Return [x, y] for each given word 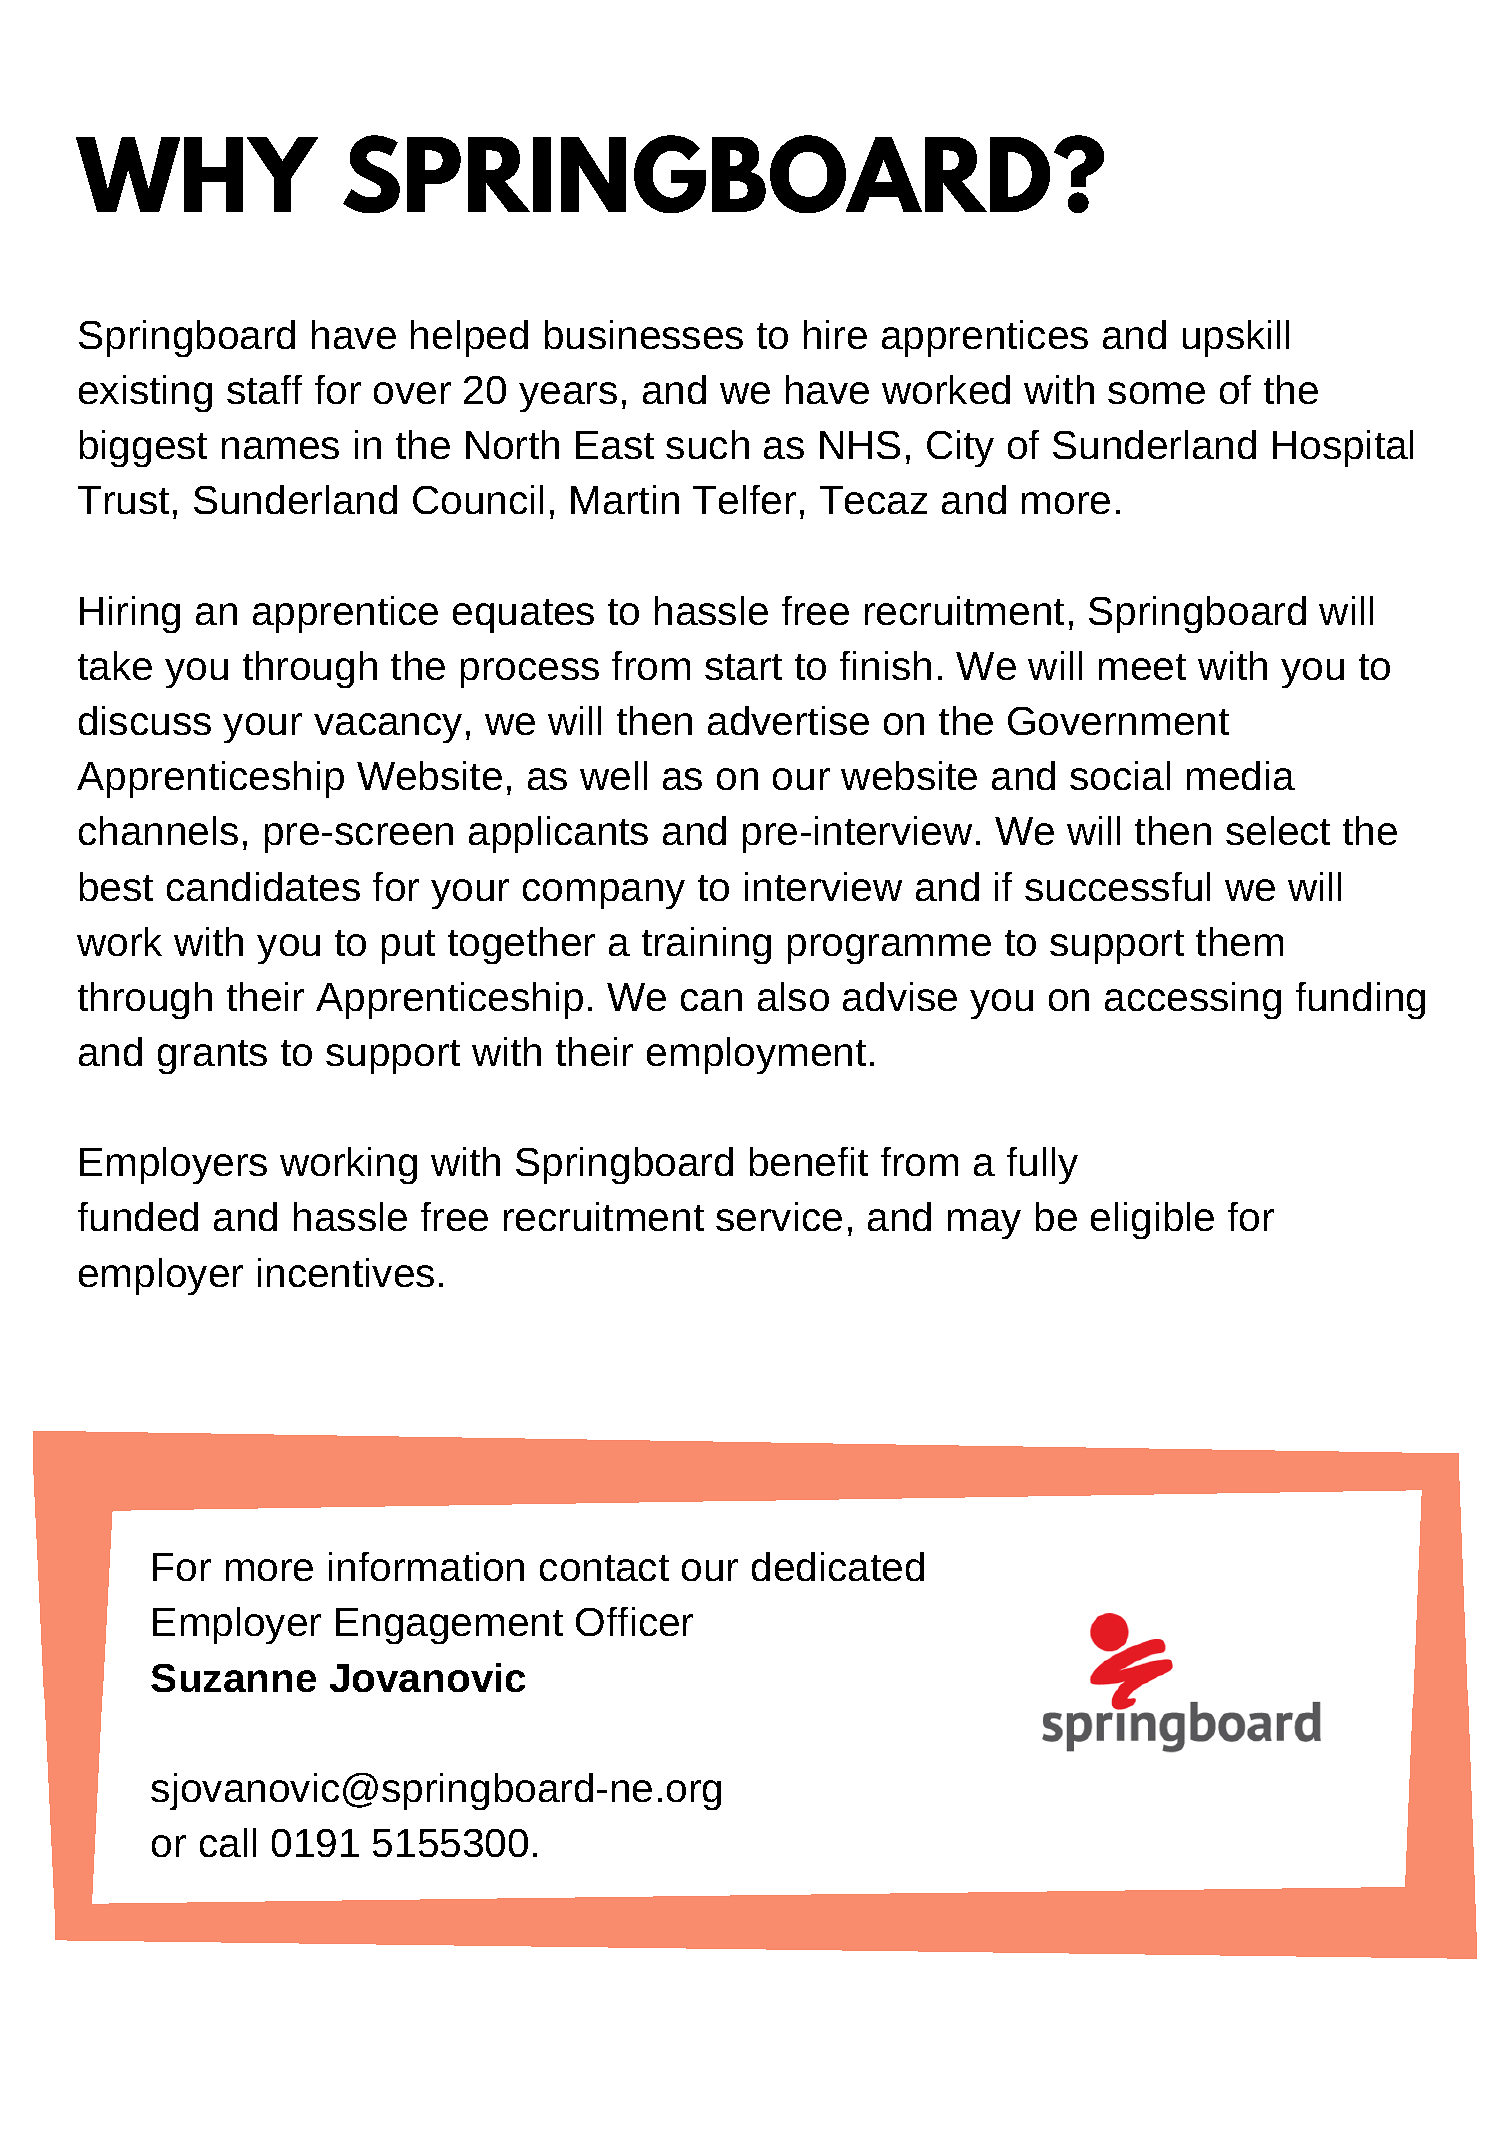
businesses [644, 334]
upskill [1236, 338]
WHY [197, 174]
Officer [634, 1621]
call [228, 1842]
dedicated [838, 1566]
